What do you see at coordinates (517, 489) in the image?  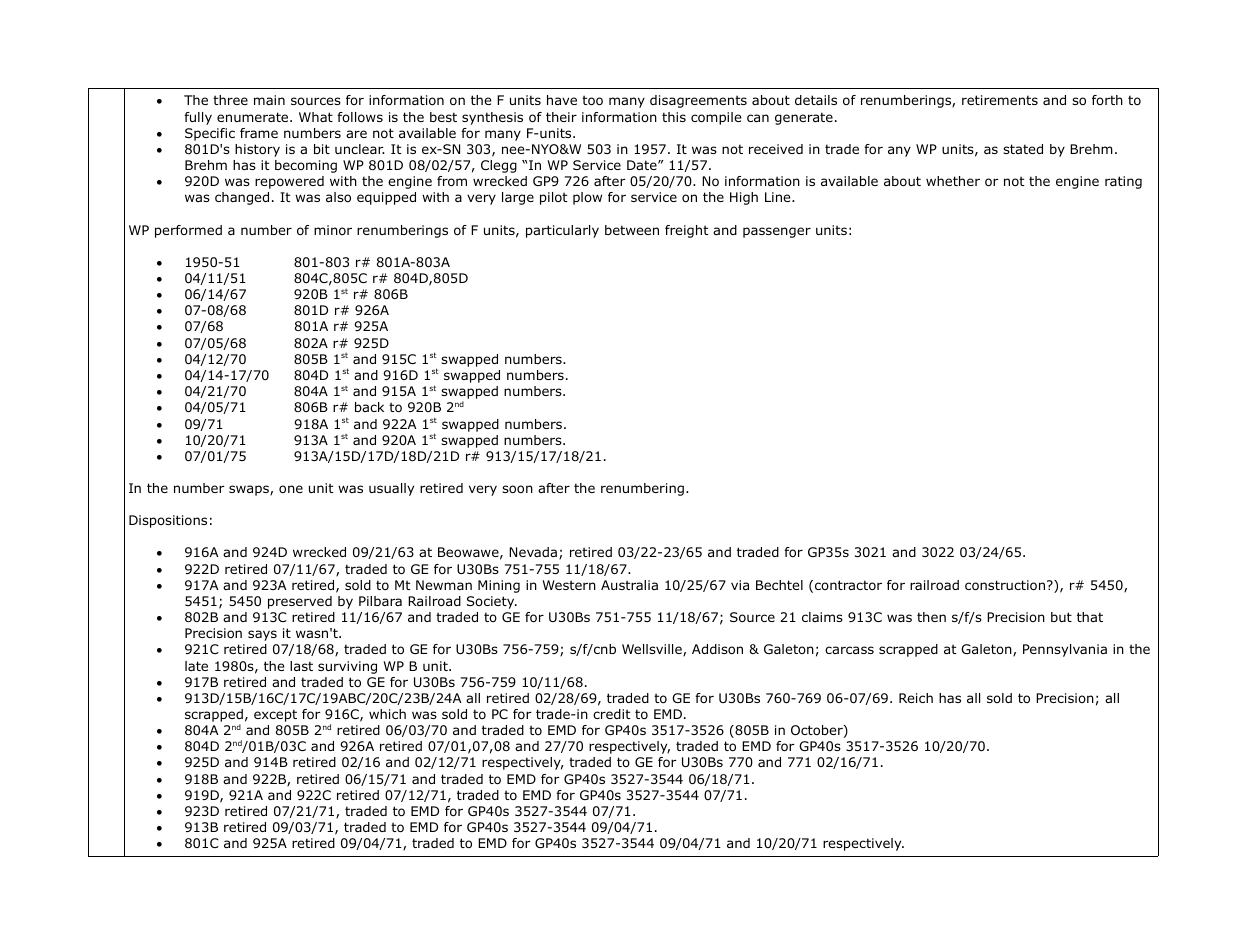 I see `soon` at bounding box center [517, 489].
